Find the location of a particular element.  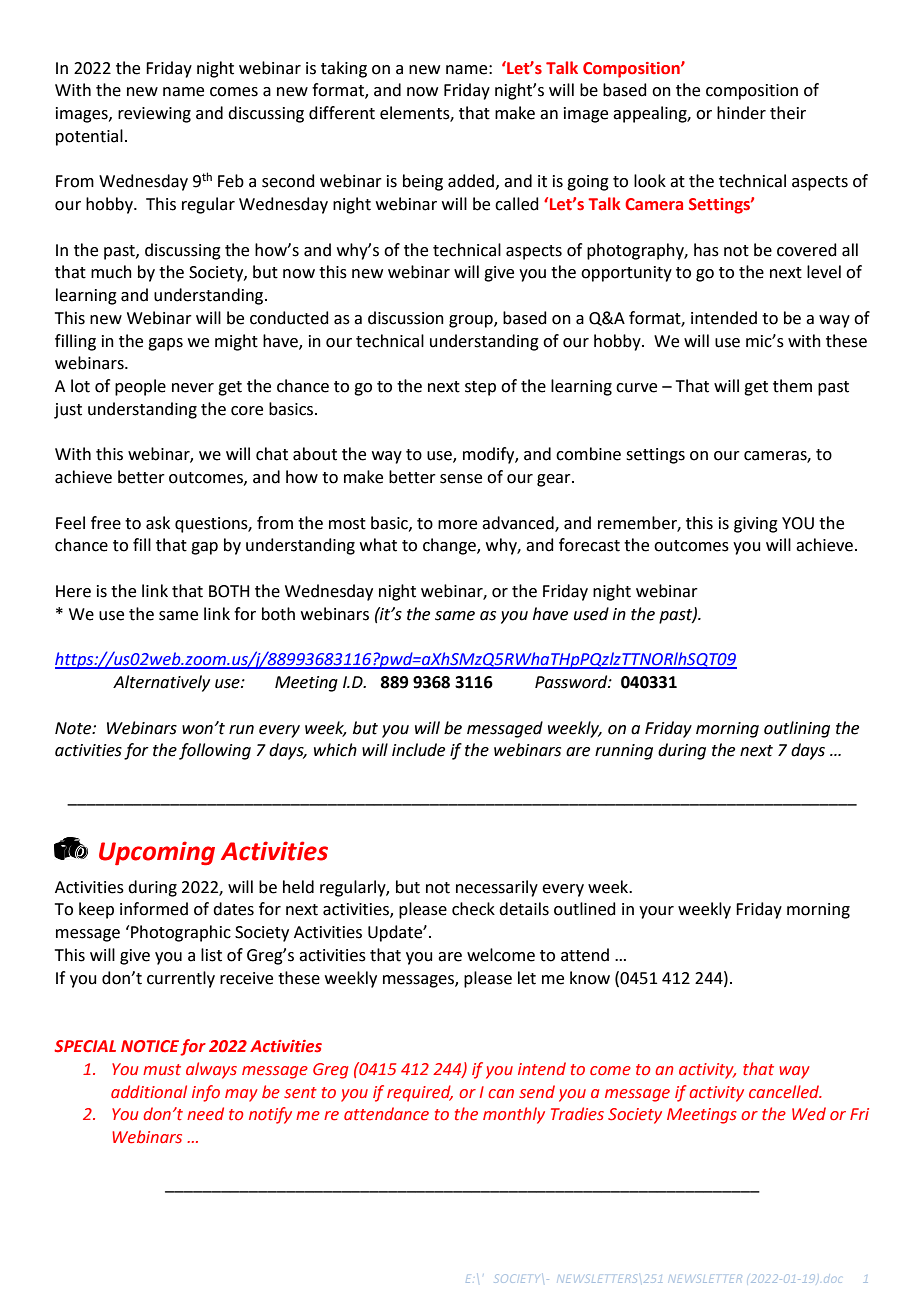

different is located at coordinates (342, 113).
